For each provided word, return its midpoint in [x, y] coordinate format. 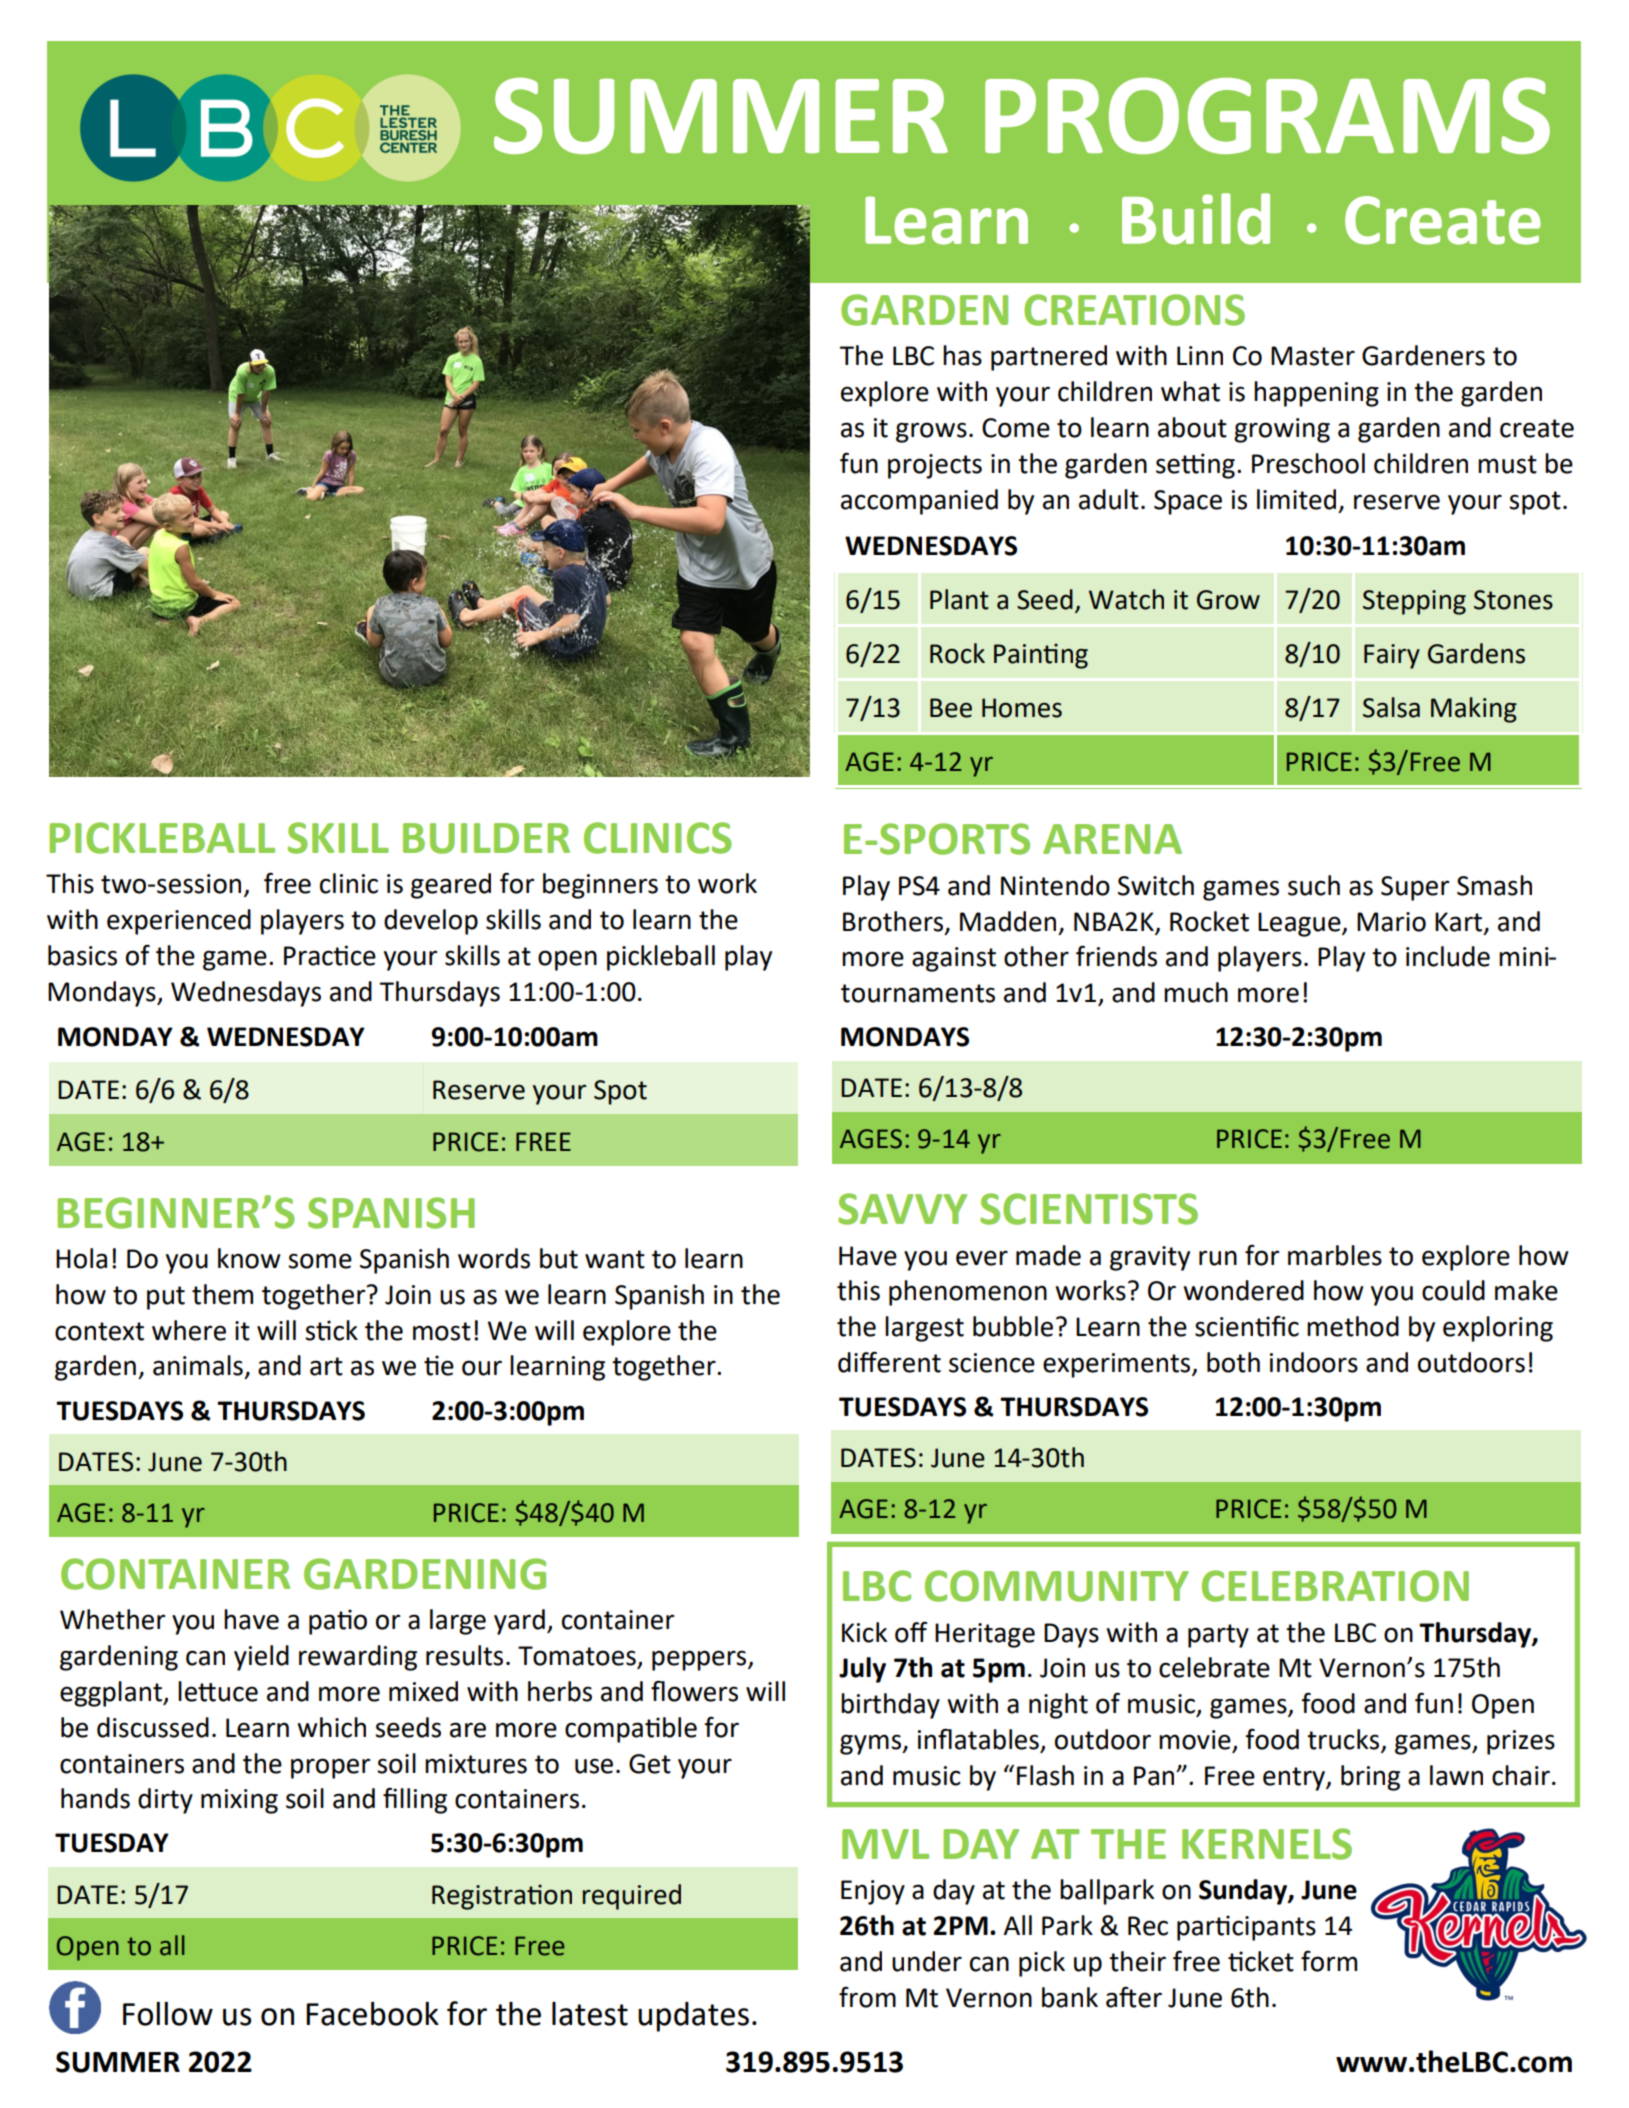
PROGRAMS [1267, 116]
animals [198, 1365]
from [867, 1997]
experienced [179, 922]
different [889, 1362]
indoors [1314, 1362]
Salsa [1391, 707]
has [962, 355]
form [1329, 1961]
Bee [951, 708]
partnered [1049, 358]
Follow [168, 2014]
